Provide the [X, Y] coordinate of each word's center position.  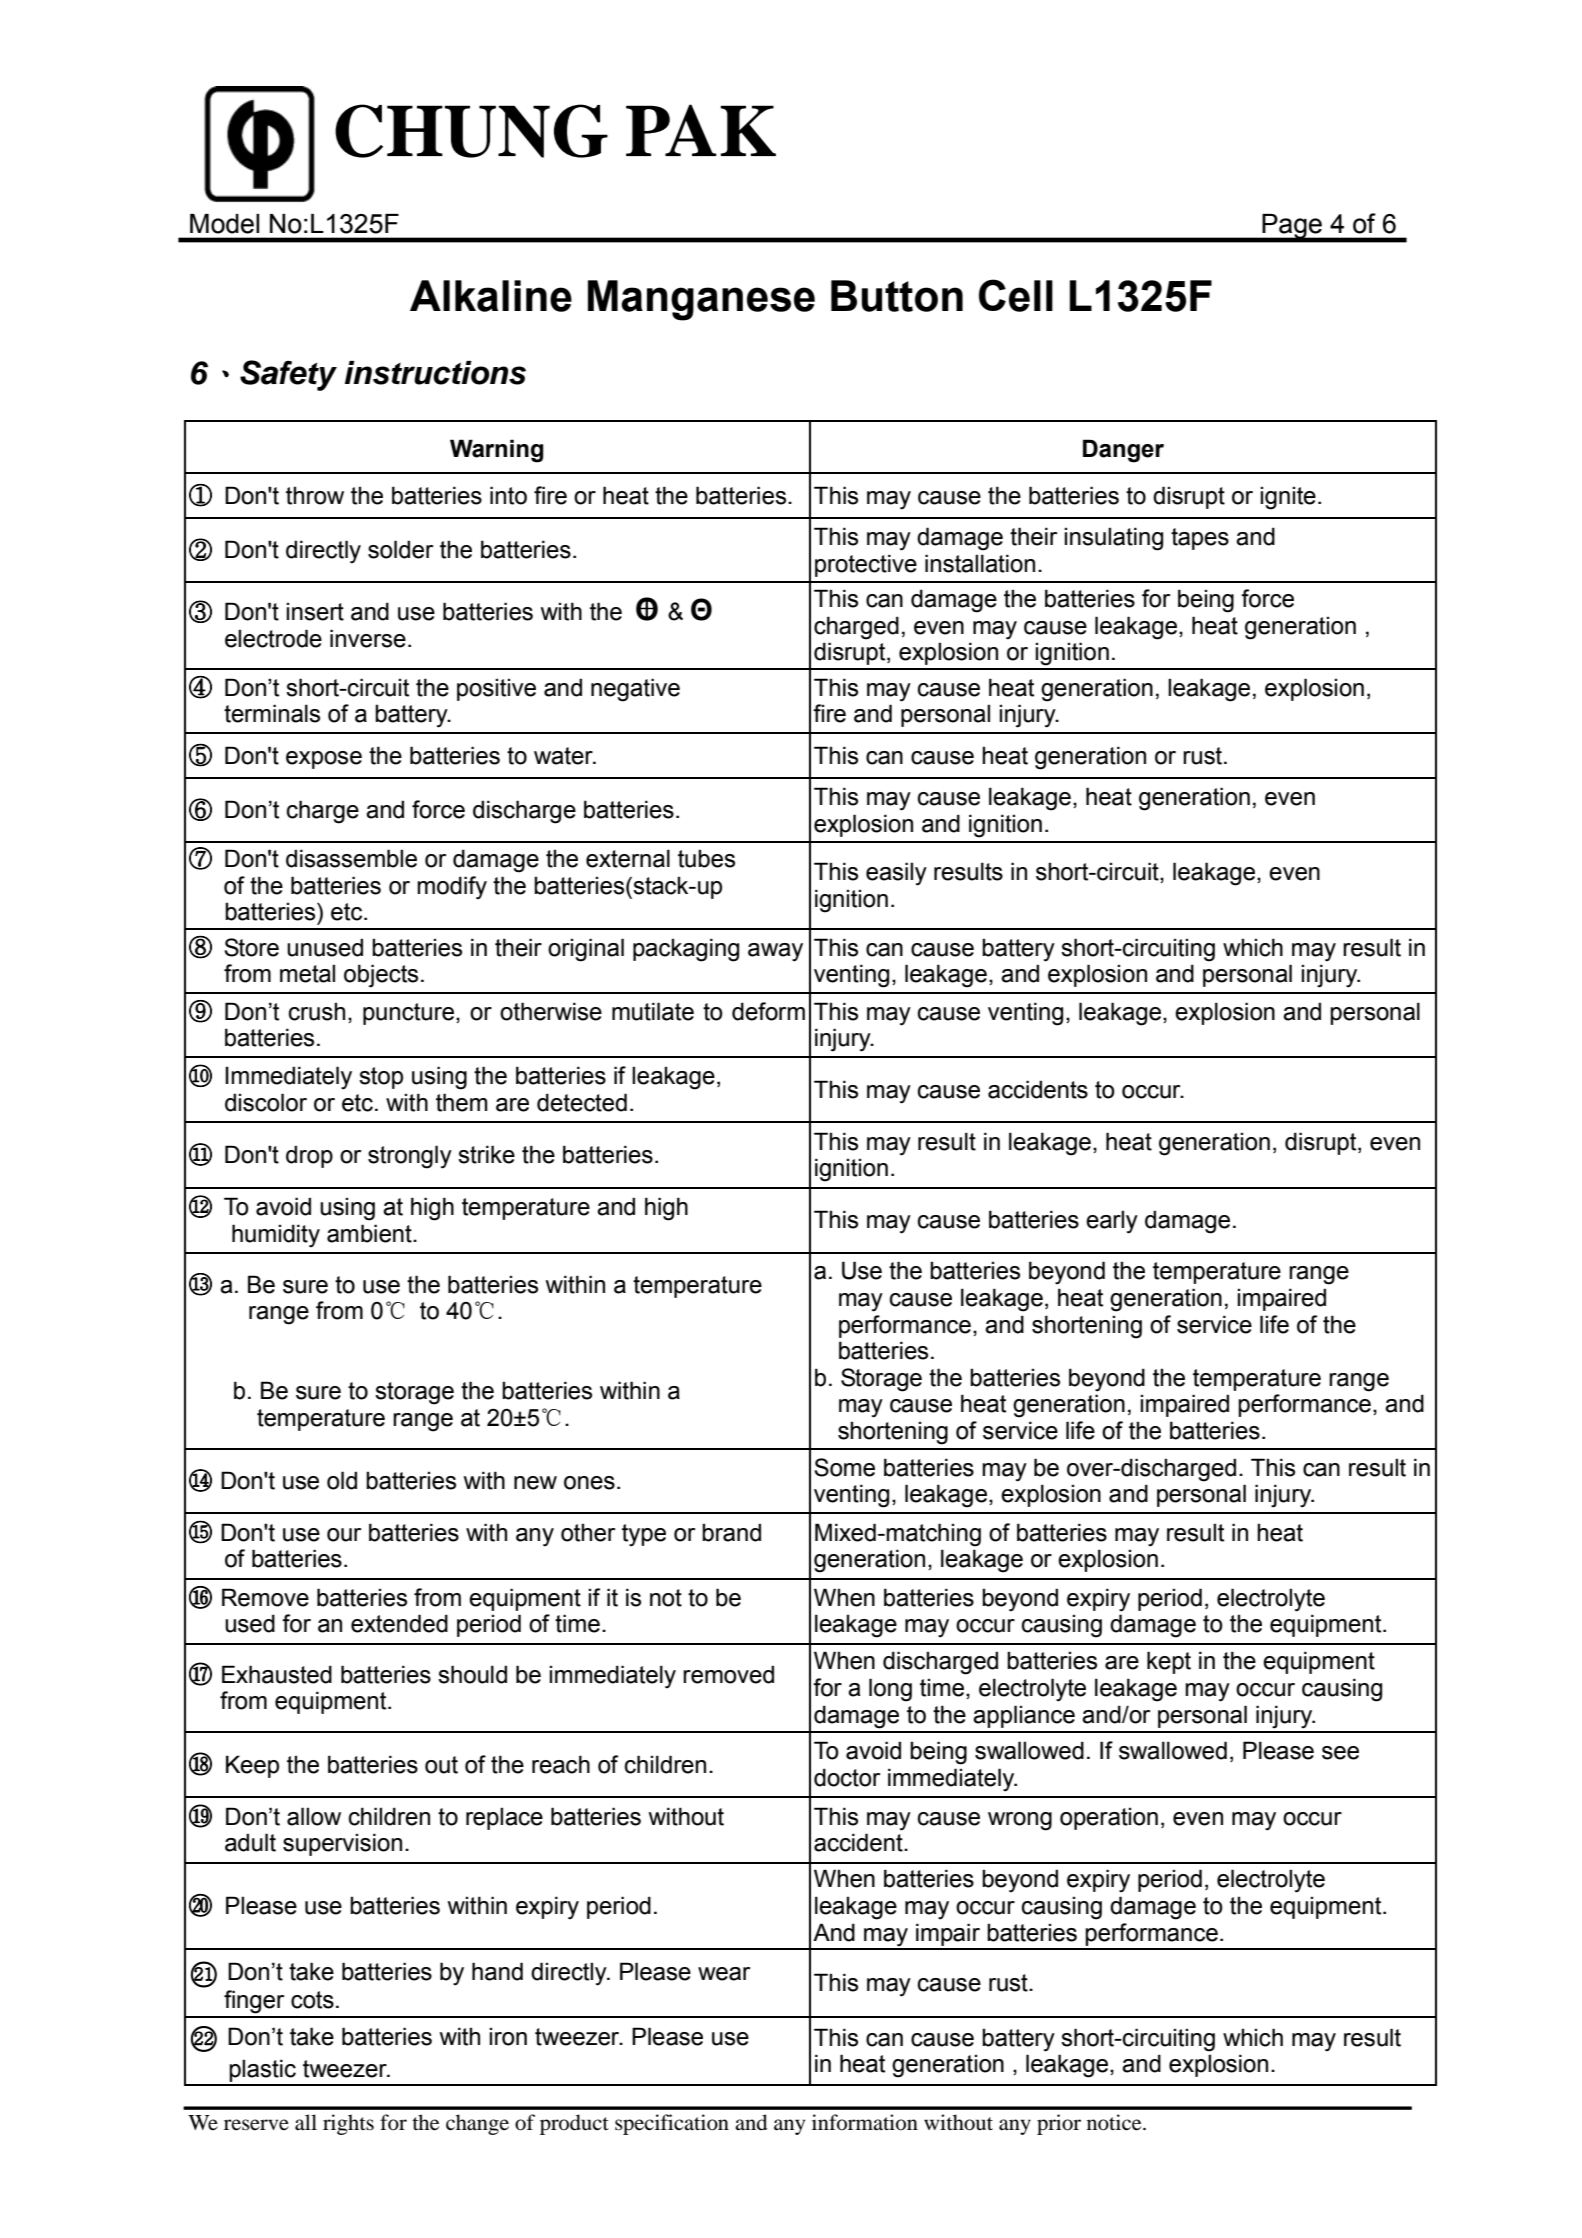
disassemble [351, 858]
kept [1169, 1662]
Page [1292, 227]
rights [348, 2124]
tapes [1200, 539]
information [865, 2122]
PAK [701, 130]
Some [844, 1467]
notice [1115, 2122]
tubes [706, 858]
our [344, 1535]
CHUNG [471, 131]
